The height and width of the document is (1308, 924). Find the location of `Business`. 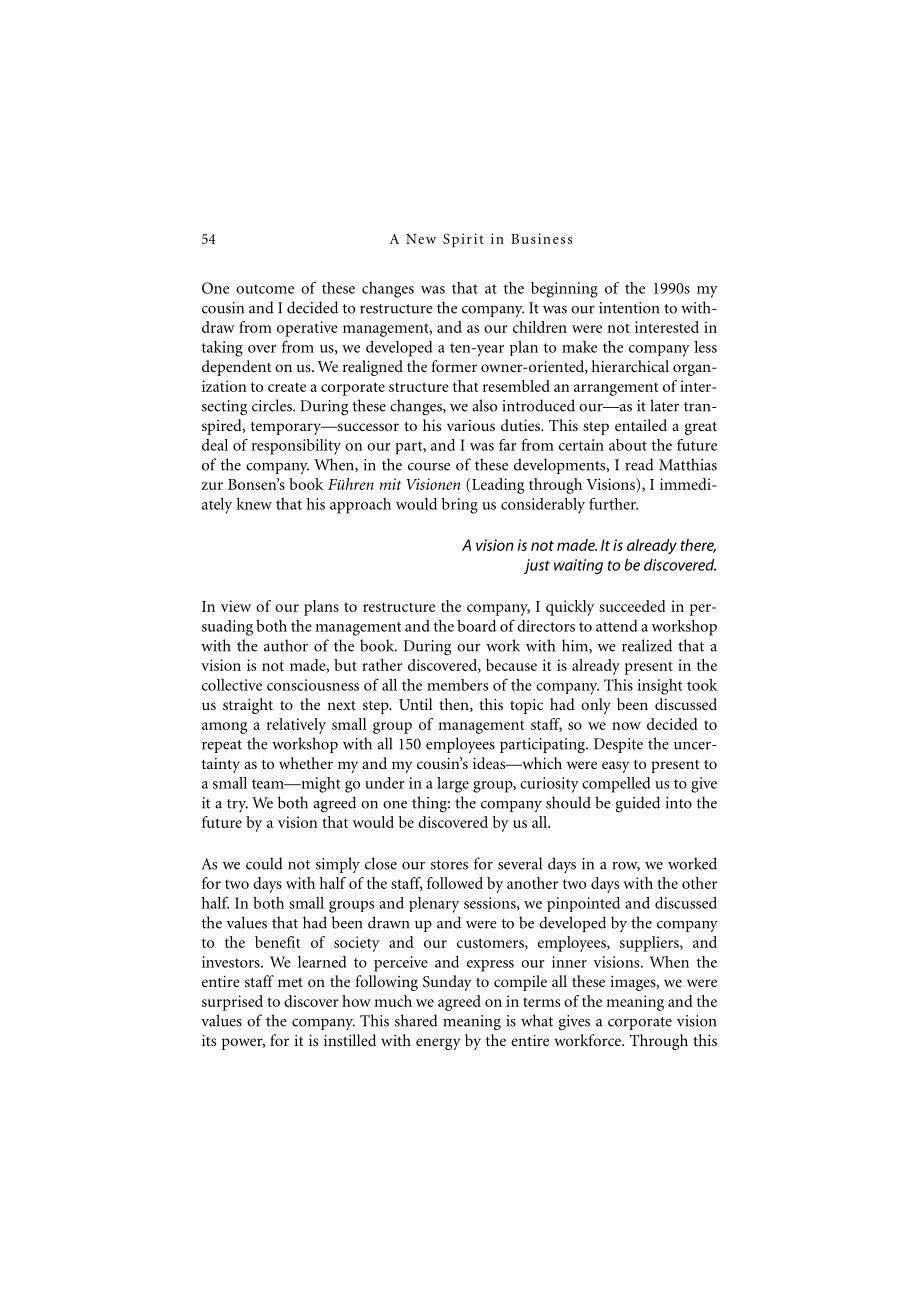

Business is located at coordinates (541, 238).
